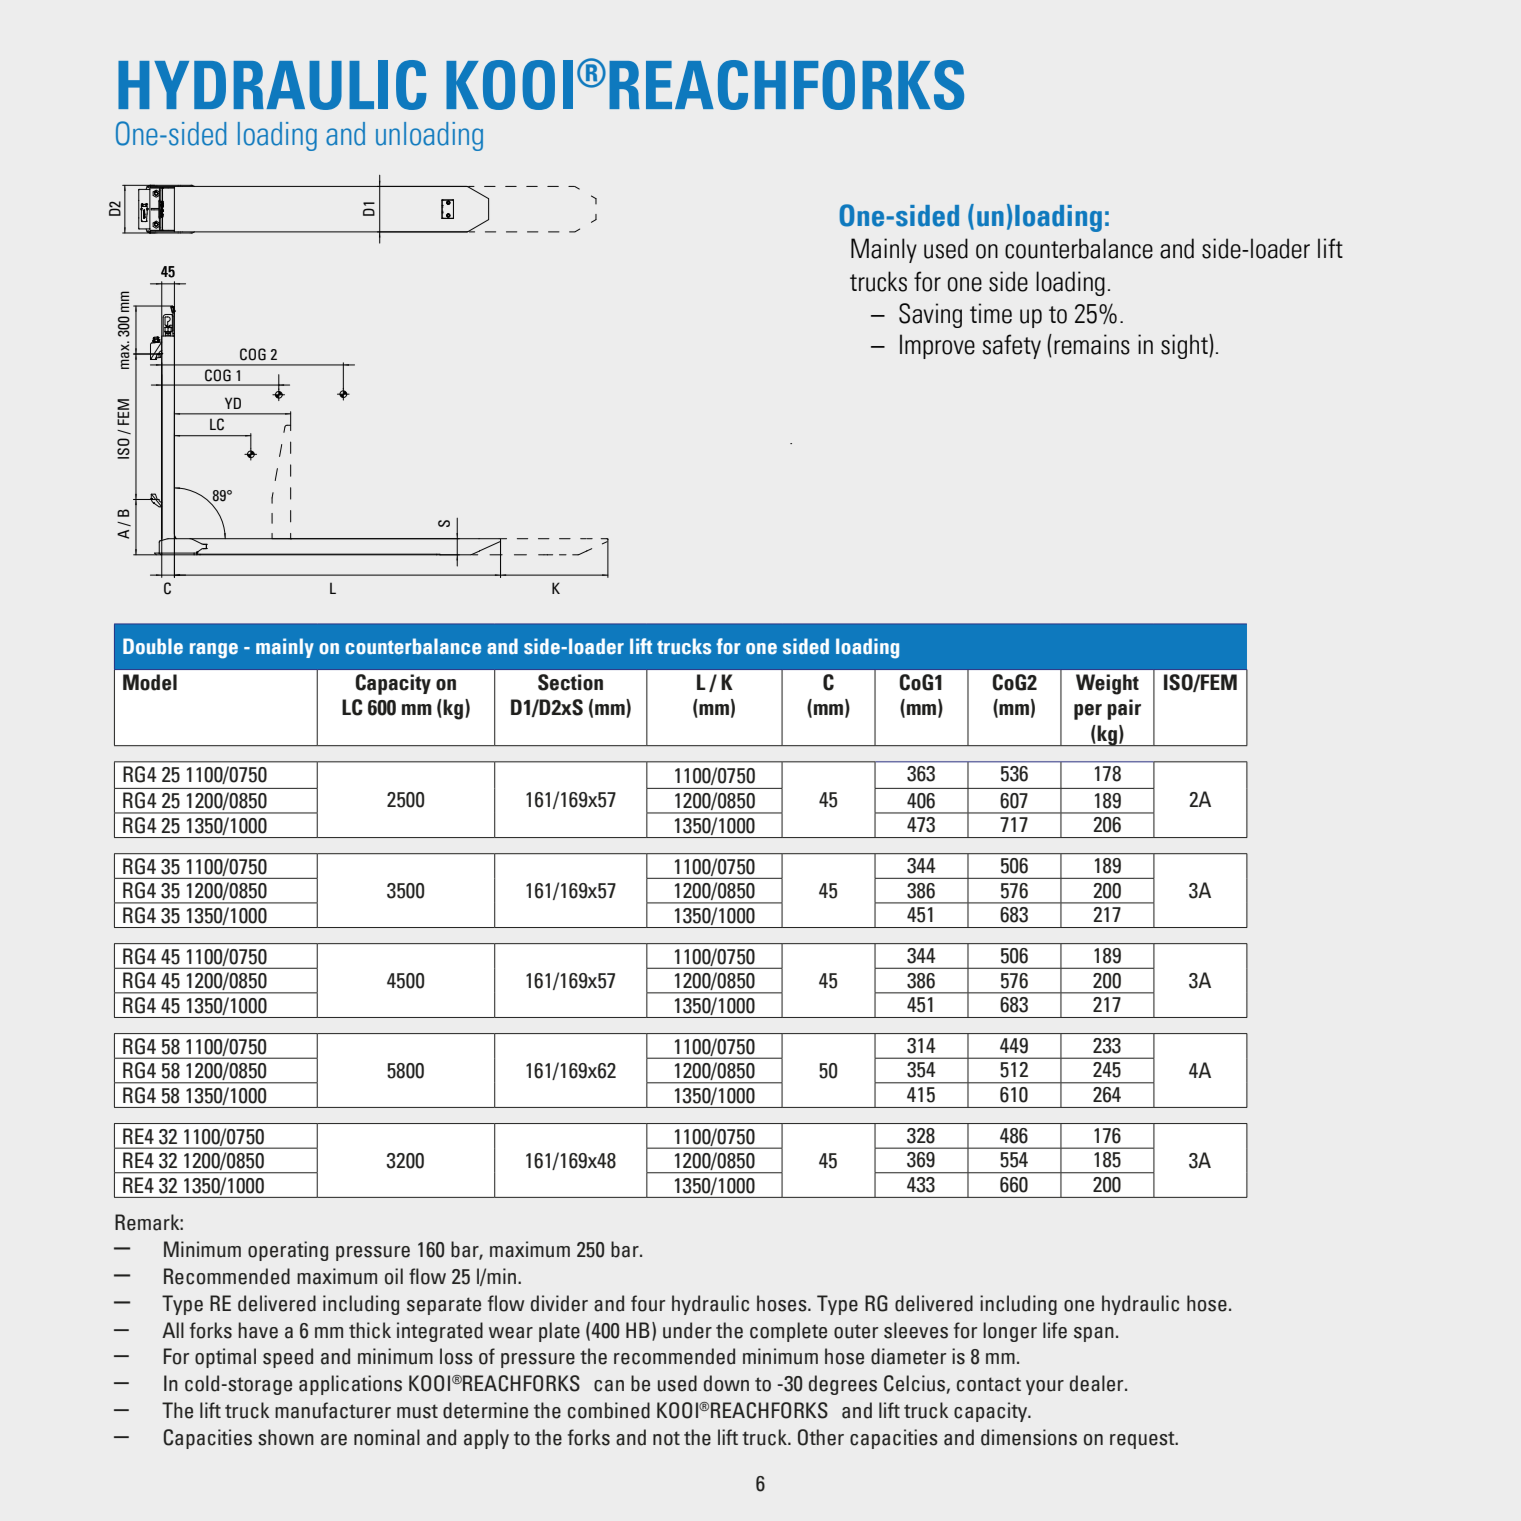  I want to click on combined, so click(609, 1410).
